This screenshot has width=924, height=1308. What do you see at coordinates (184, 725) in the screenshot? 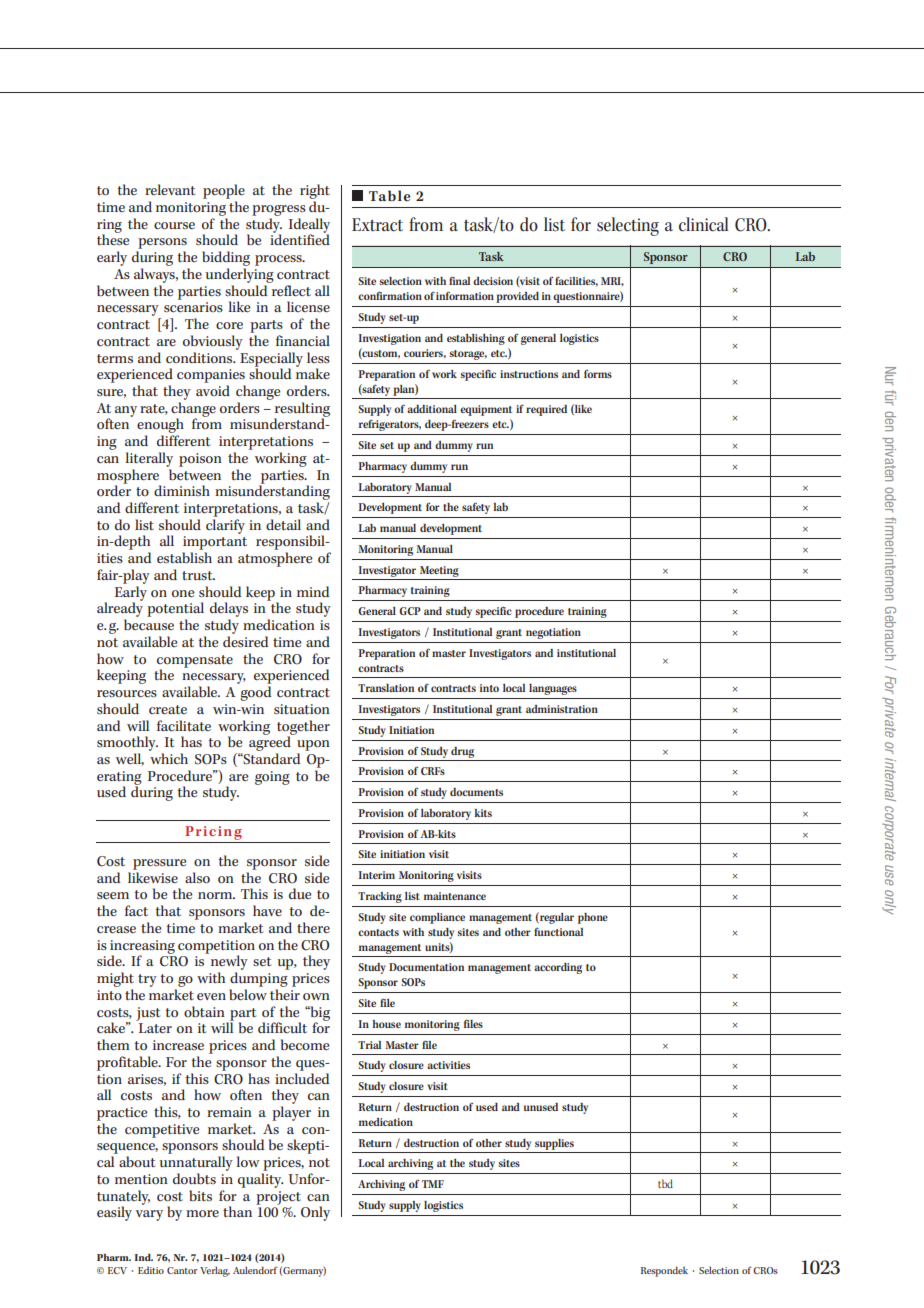
I see `facilitate` at bounding box center [184, 725].
